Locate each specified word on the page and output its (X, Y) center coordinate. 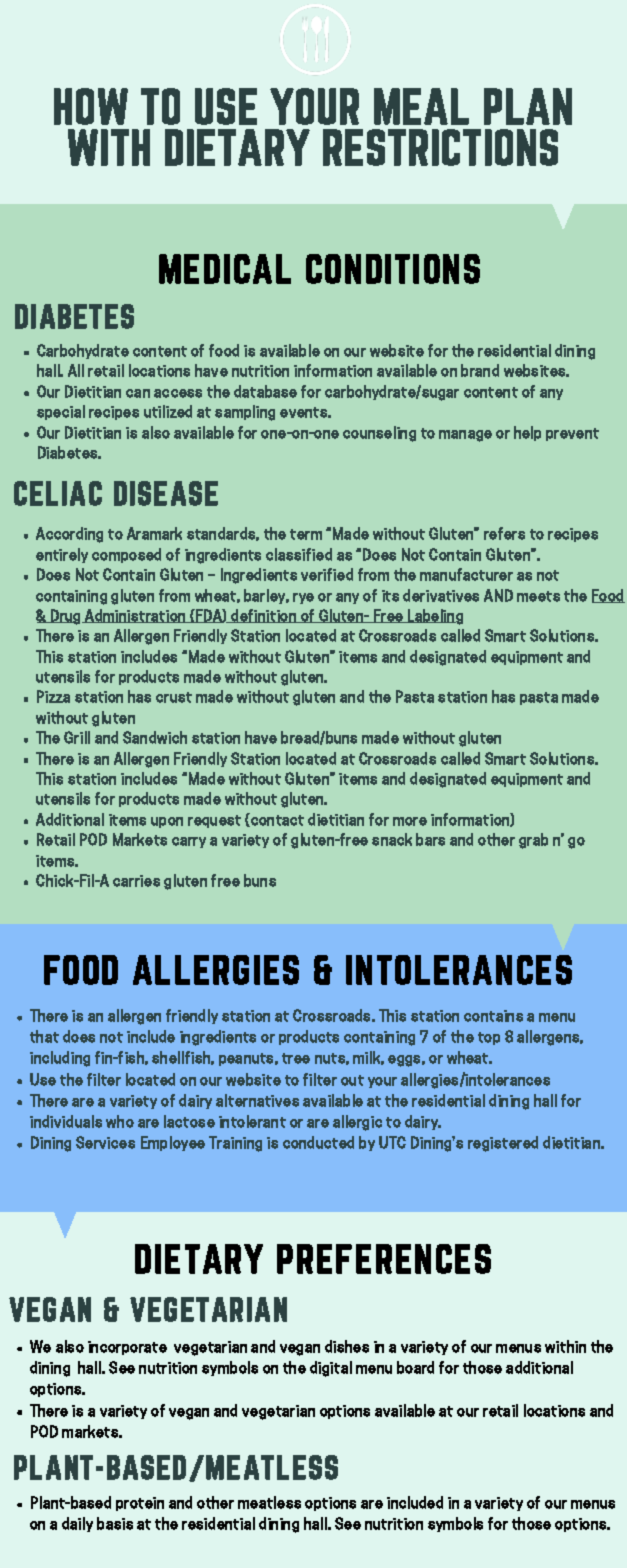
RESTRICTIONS (440, 147)
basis (115, 1523)
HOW (91, 106)
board (415, 1367)
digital (331, 1369)
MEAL (421, 106)
